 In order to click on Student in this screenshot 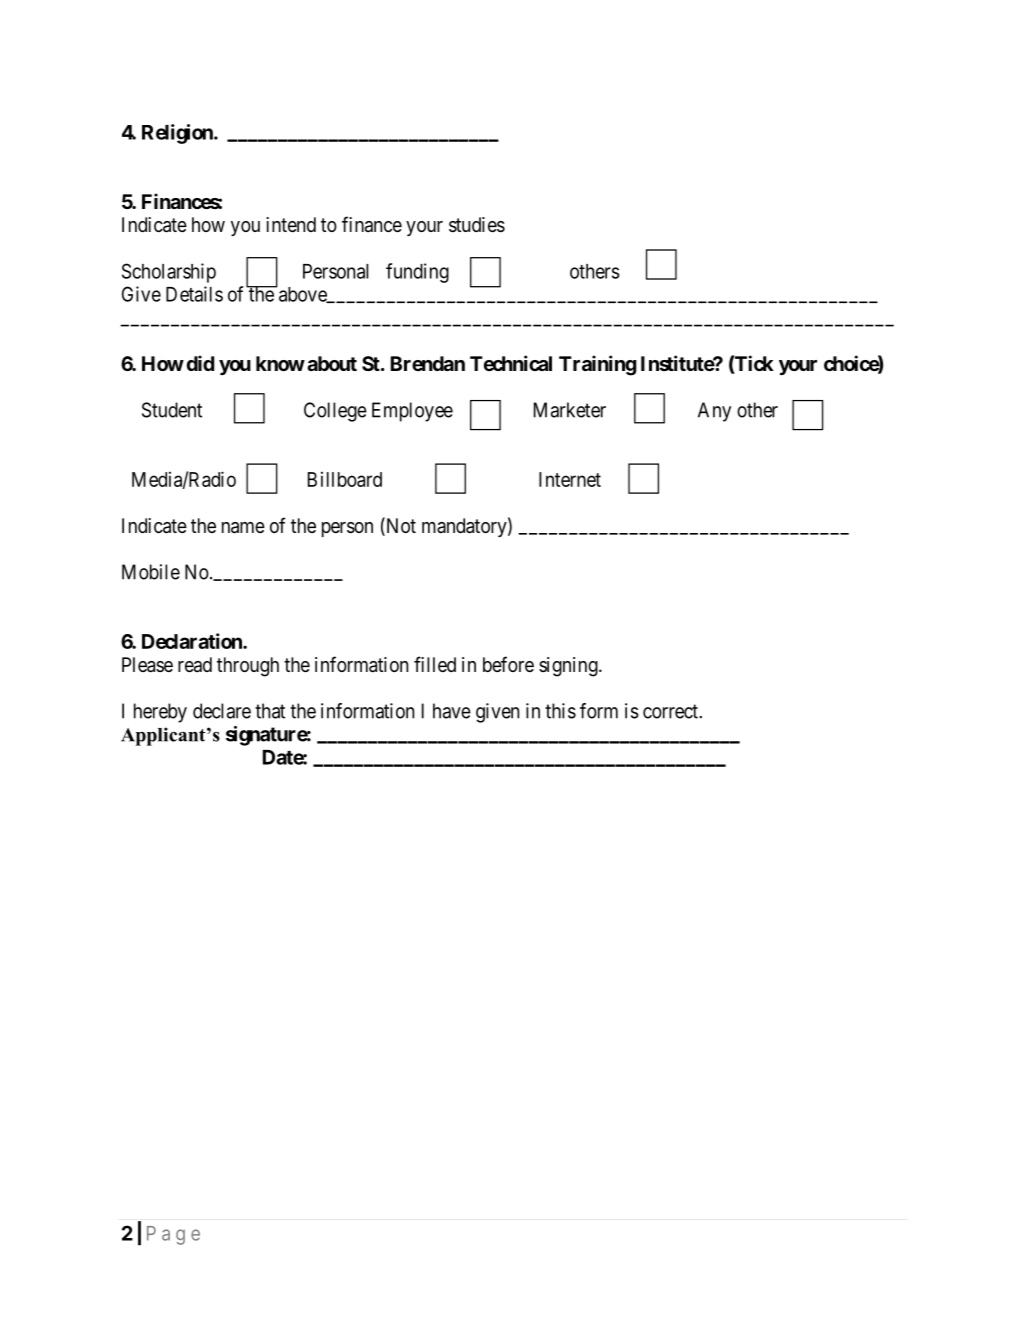, I will do `click(172, 410)`.
